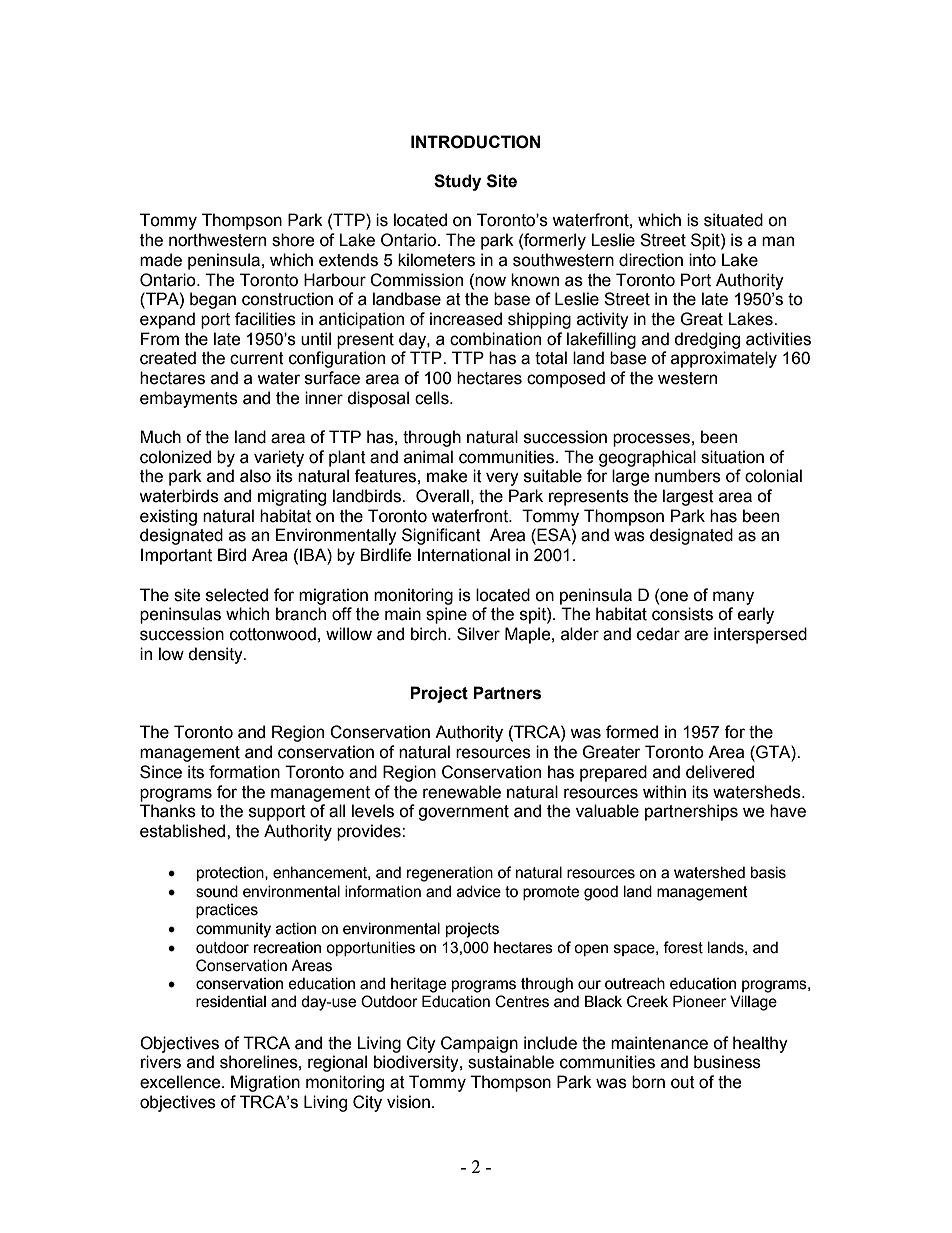  I want to click on Study, so click(457, 182).
